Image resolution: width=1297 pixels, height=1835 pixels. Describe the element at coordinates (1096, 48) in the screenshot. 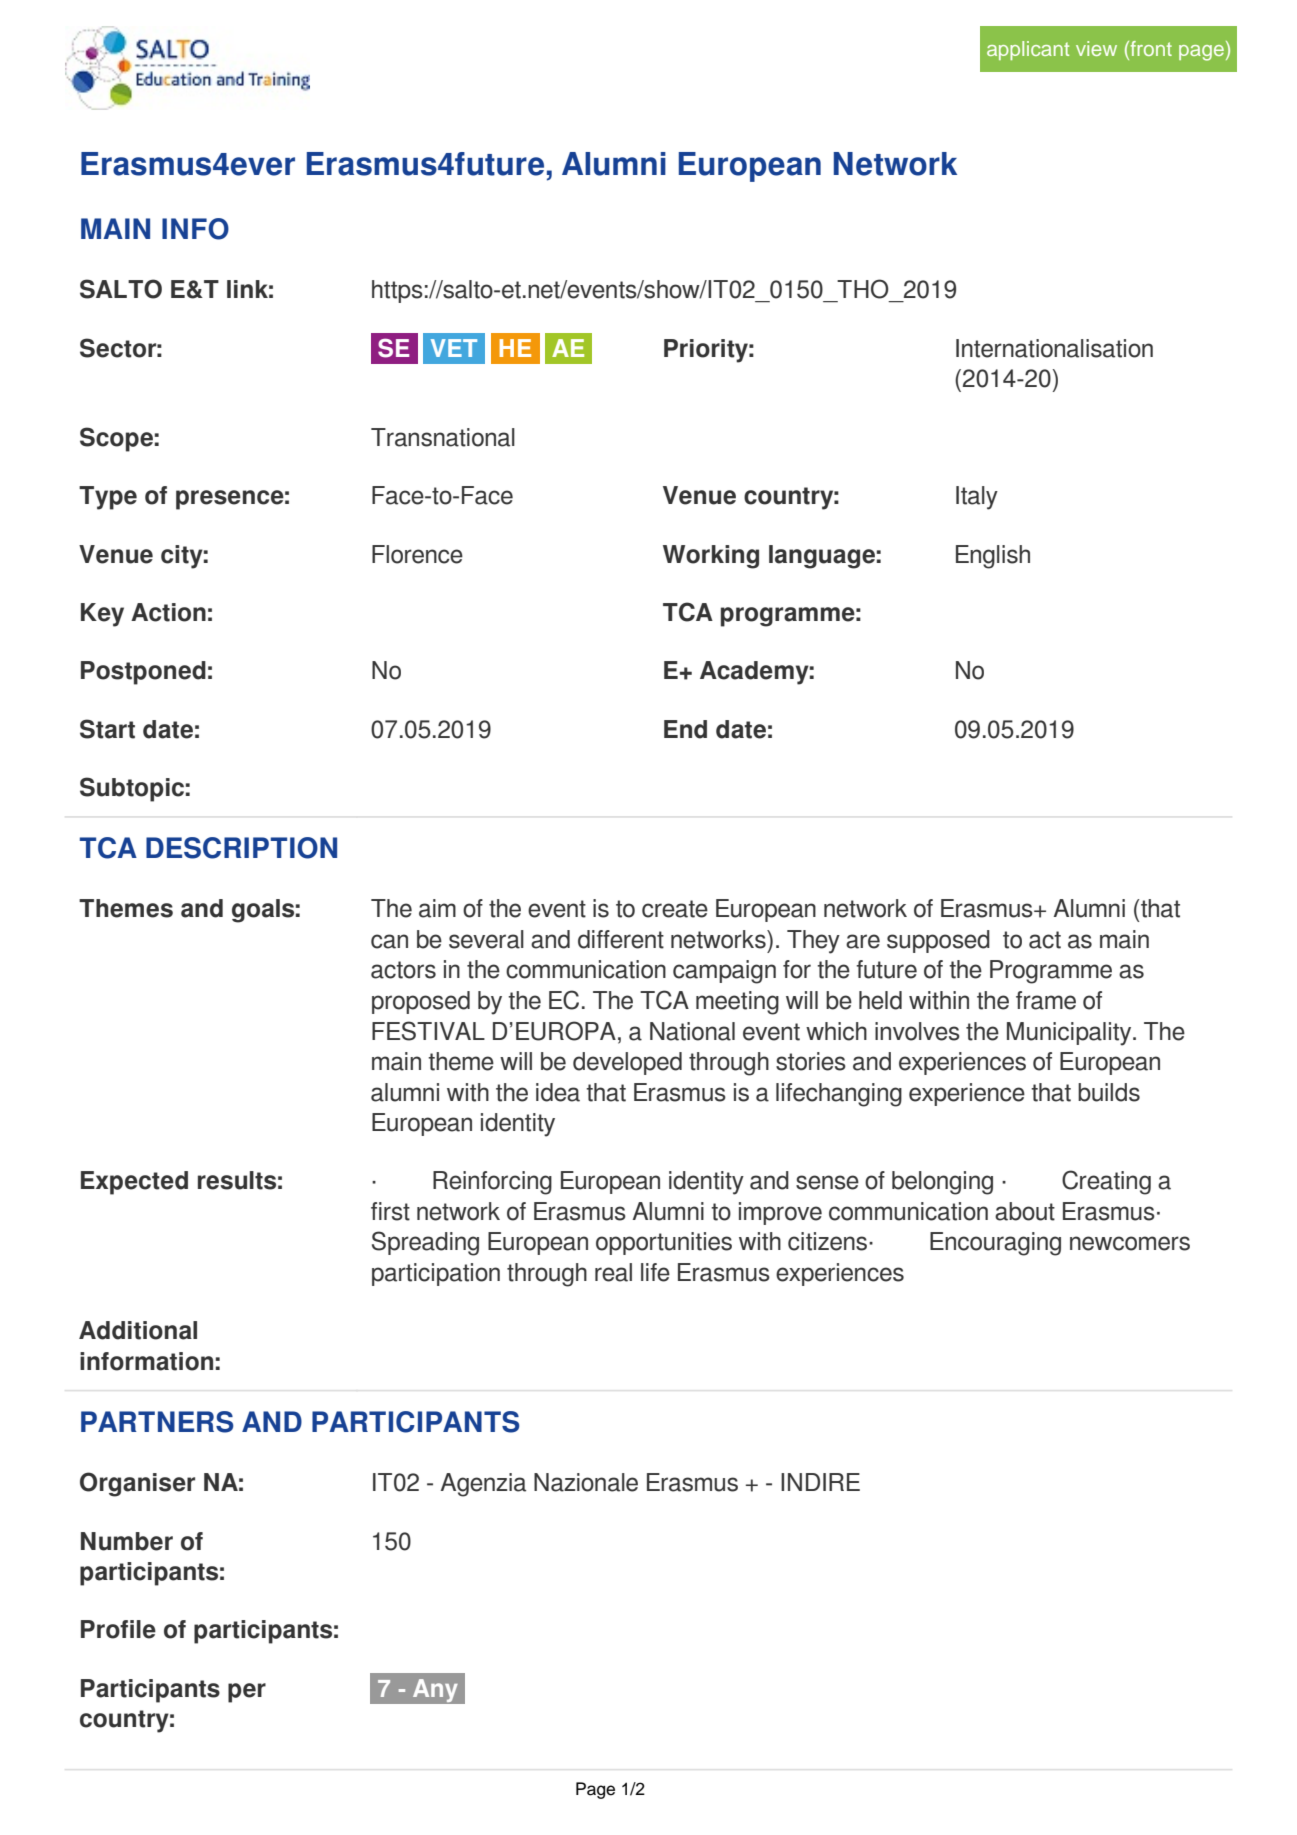

I see `view` at that location.
